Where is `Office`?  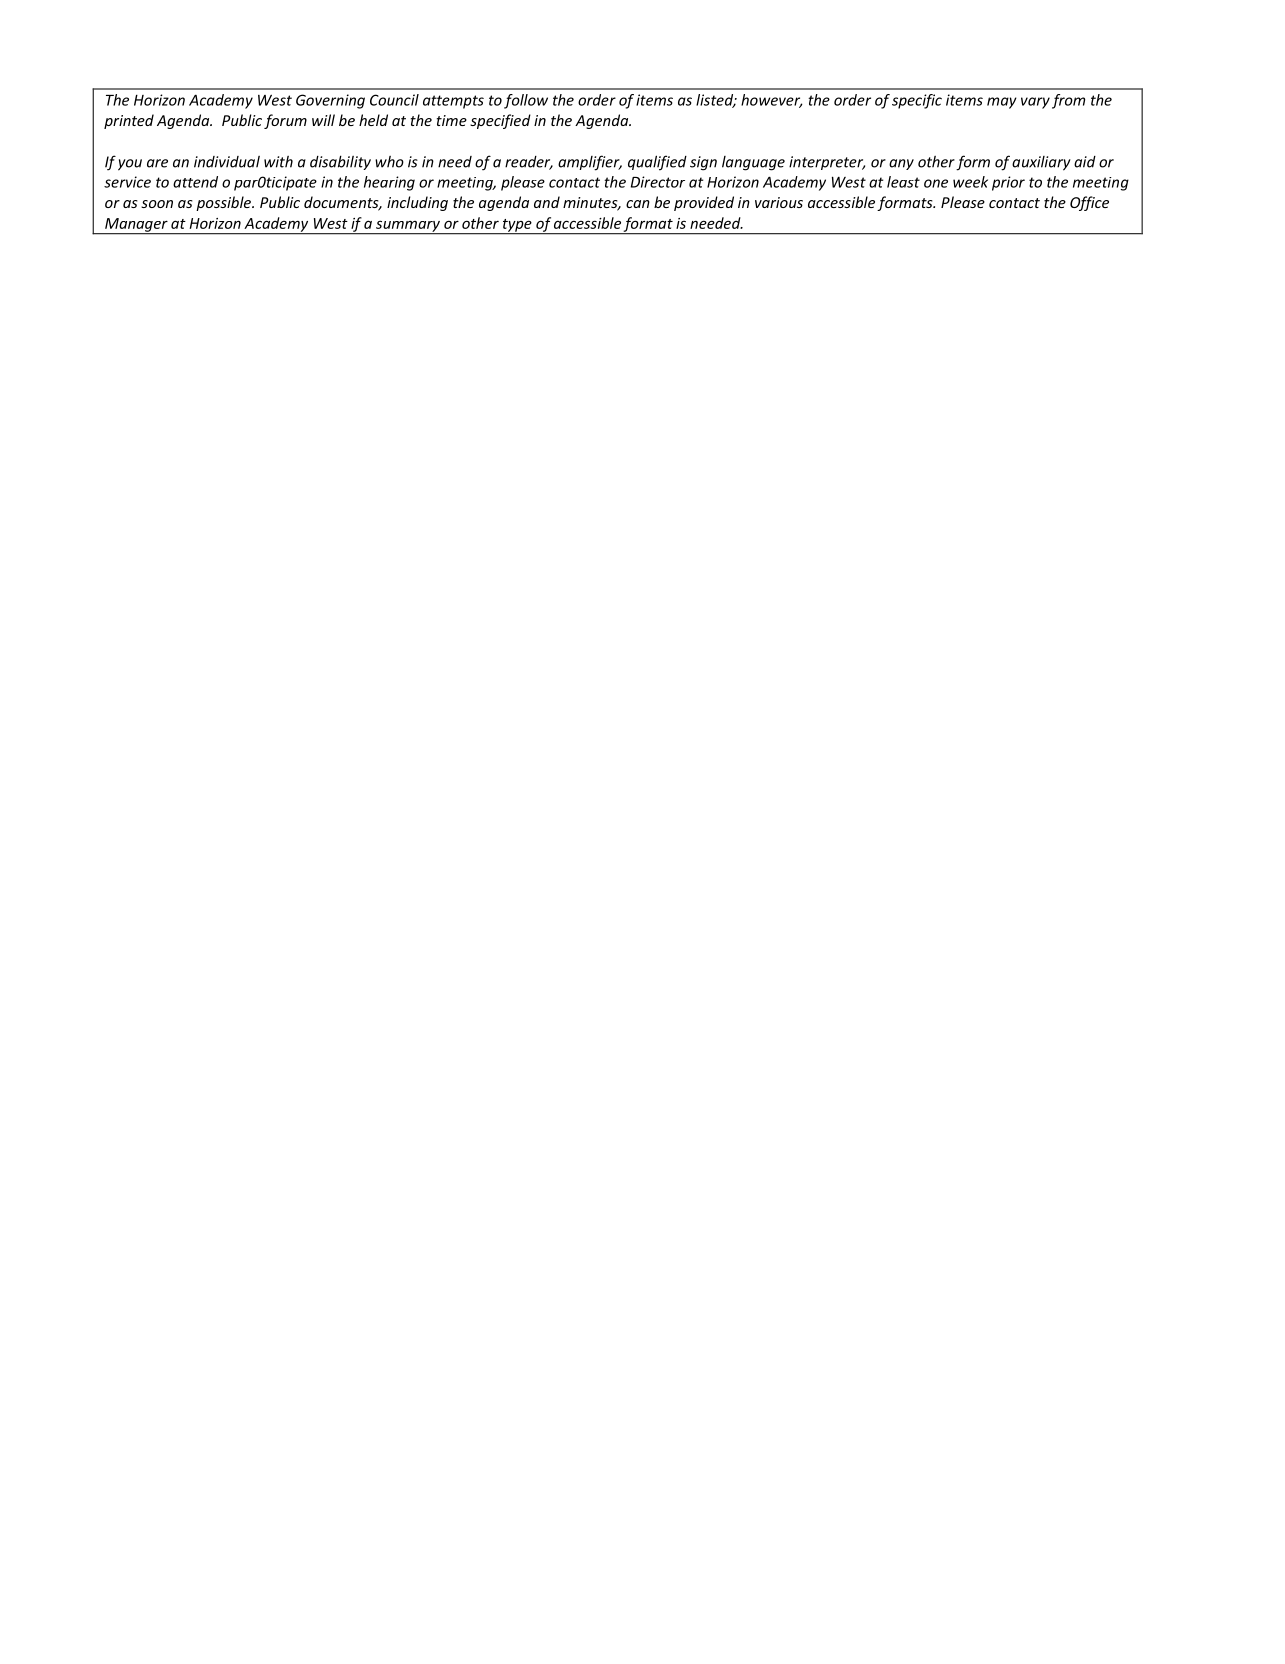
Office is located at coordinates (1089, 203).
